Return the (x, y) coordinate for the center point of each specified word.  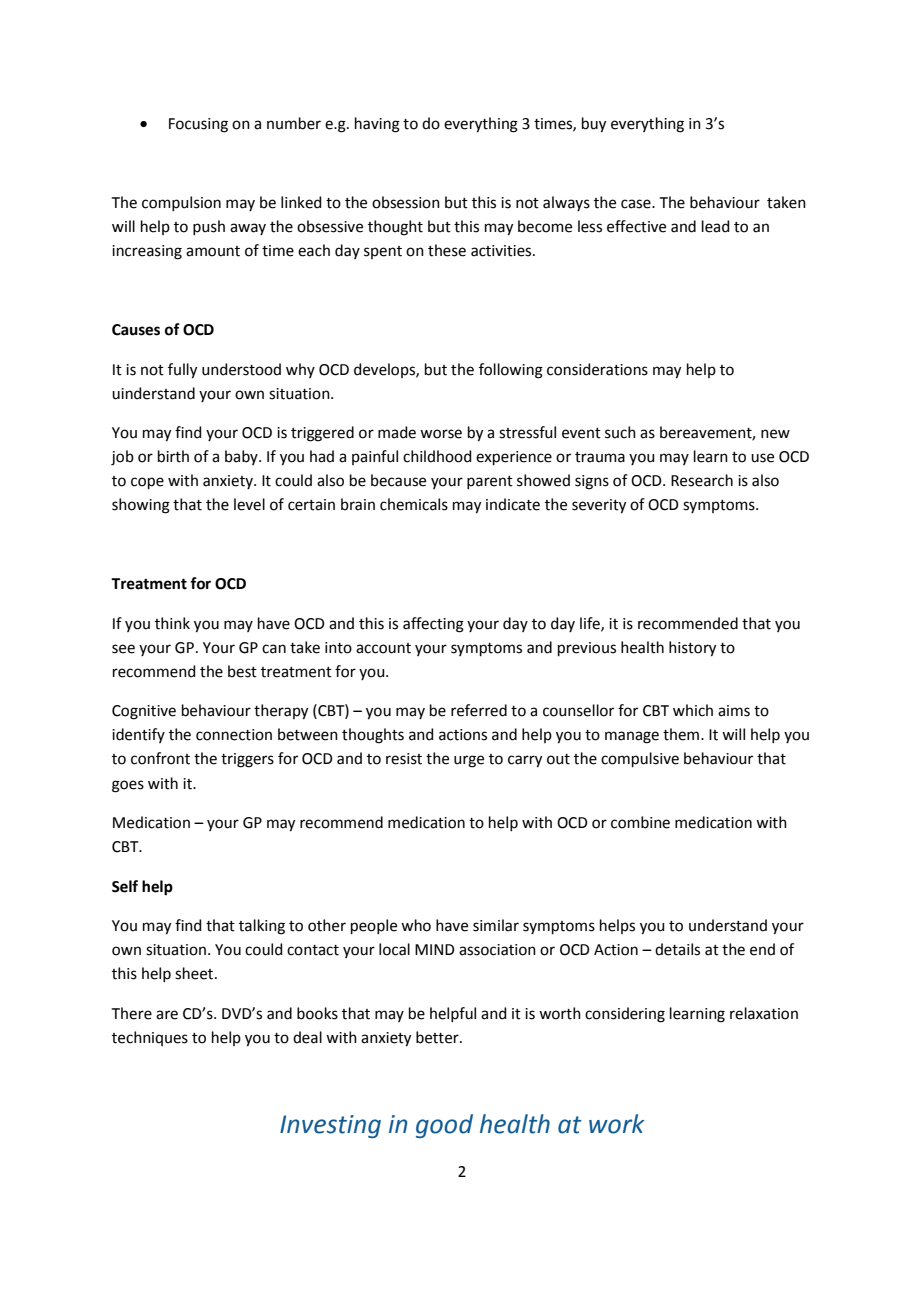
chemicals (414, 504)
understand (728, 925)
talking (262, 927)
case (637, 204)
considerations (597, 369)
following (511, 371)
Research (702, 480)
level (249, 504)
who (416, 925)
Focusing (198, 125)
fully (182, 371)
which (693, 710)
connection (234, 735)
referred (479, 710)
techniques (150, 1038)
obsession (406, 202)
